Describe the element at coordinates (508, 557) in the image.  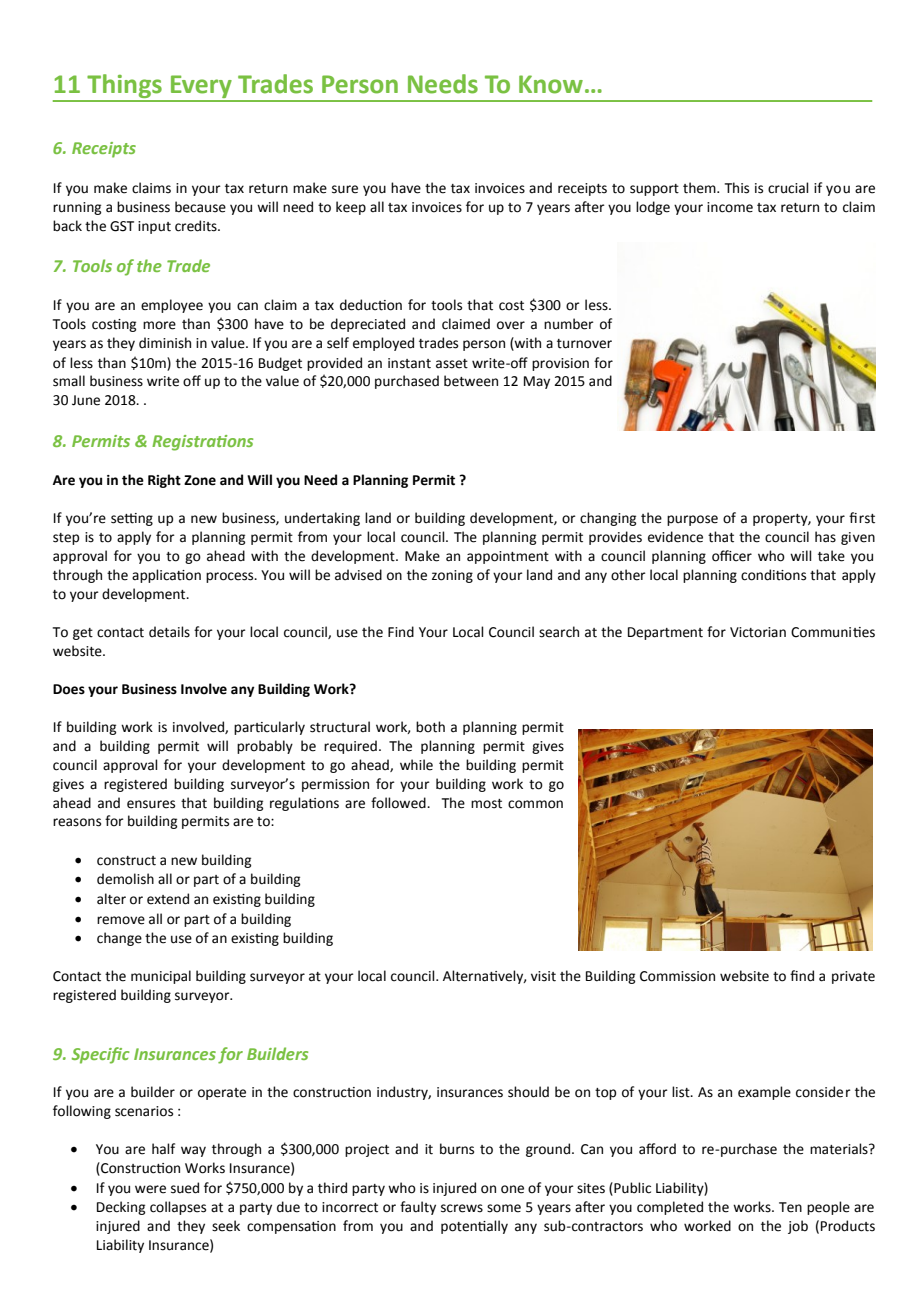
I see `appointment` at that location.
